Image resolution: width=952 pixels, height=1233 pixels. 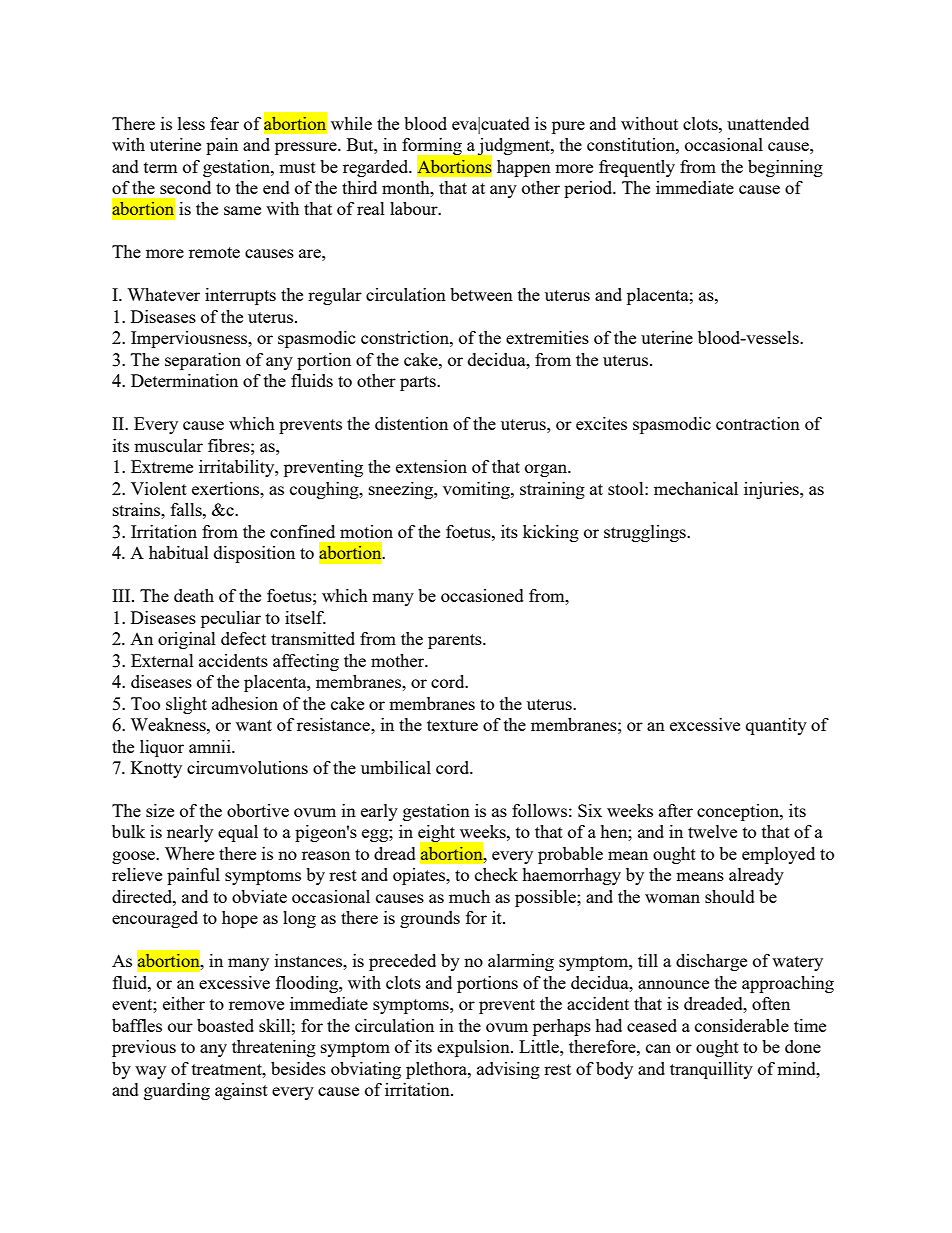 What do you see at coordinates (712, 831) in the document?
I see `twelve` at bounding box center [712, 831].
